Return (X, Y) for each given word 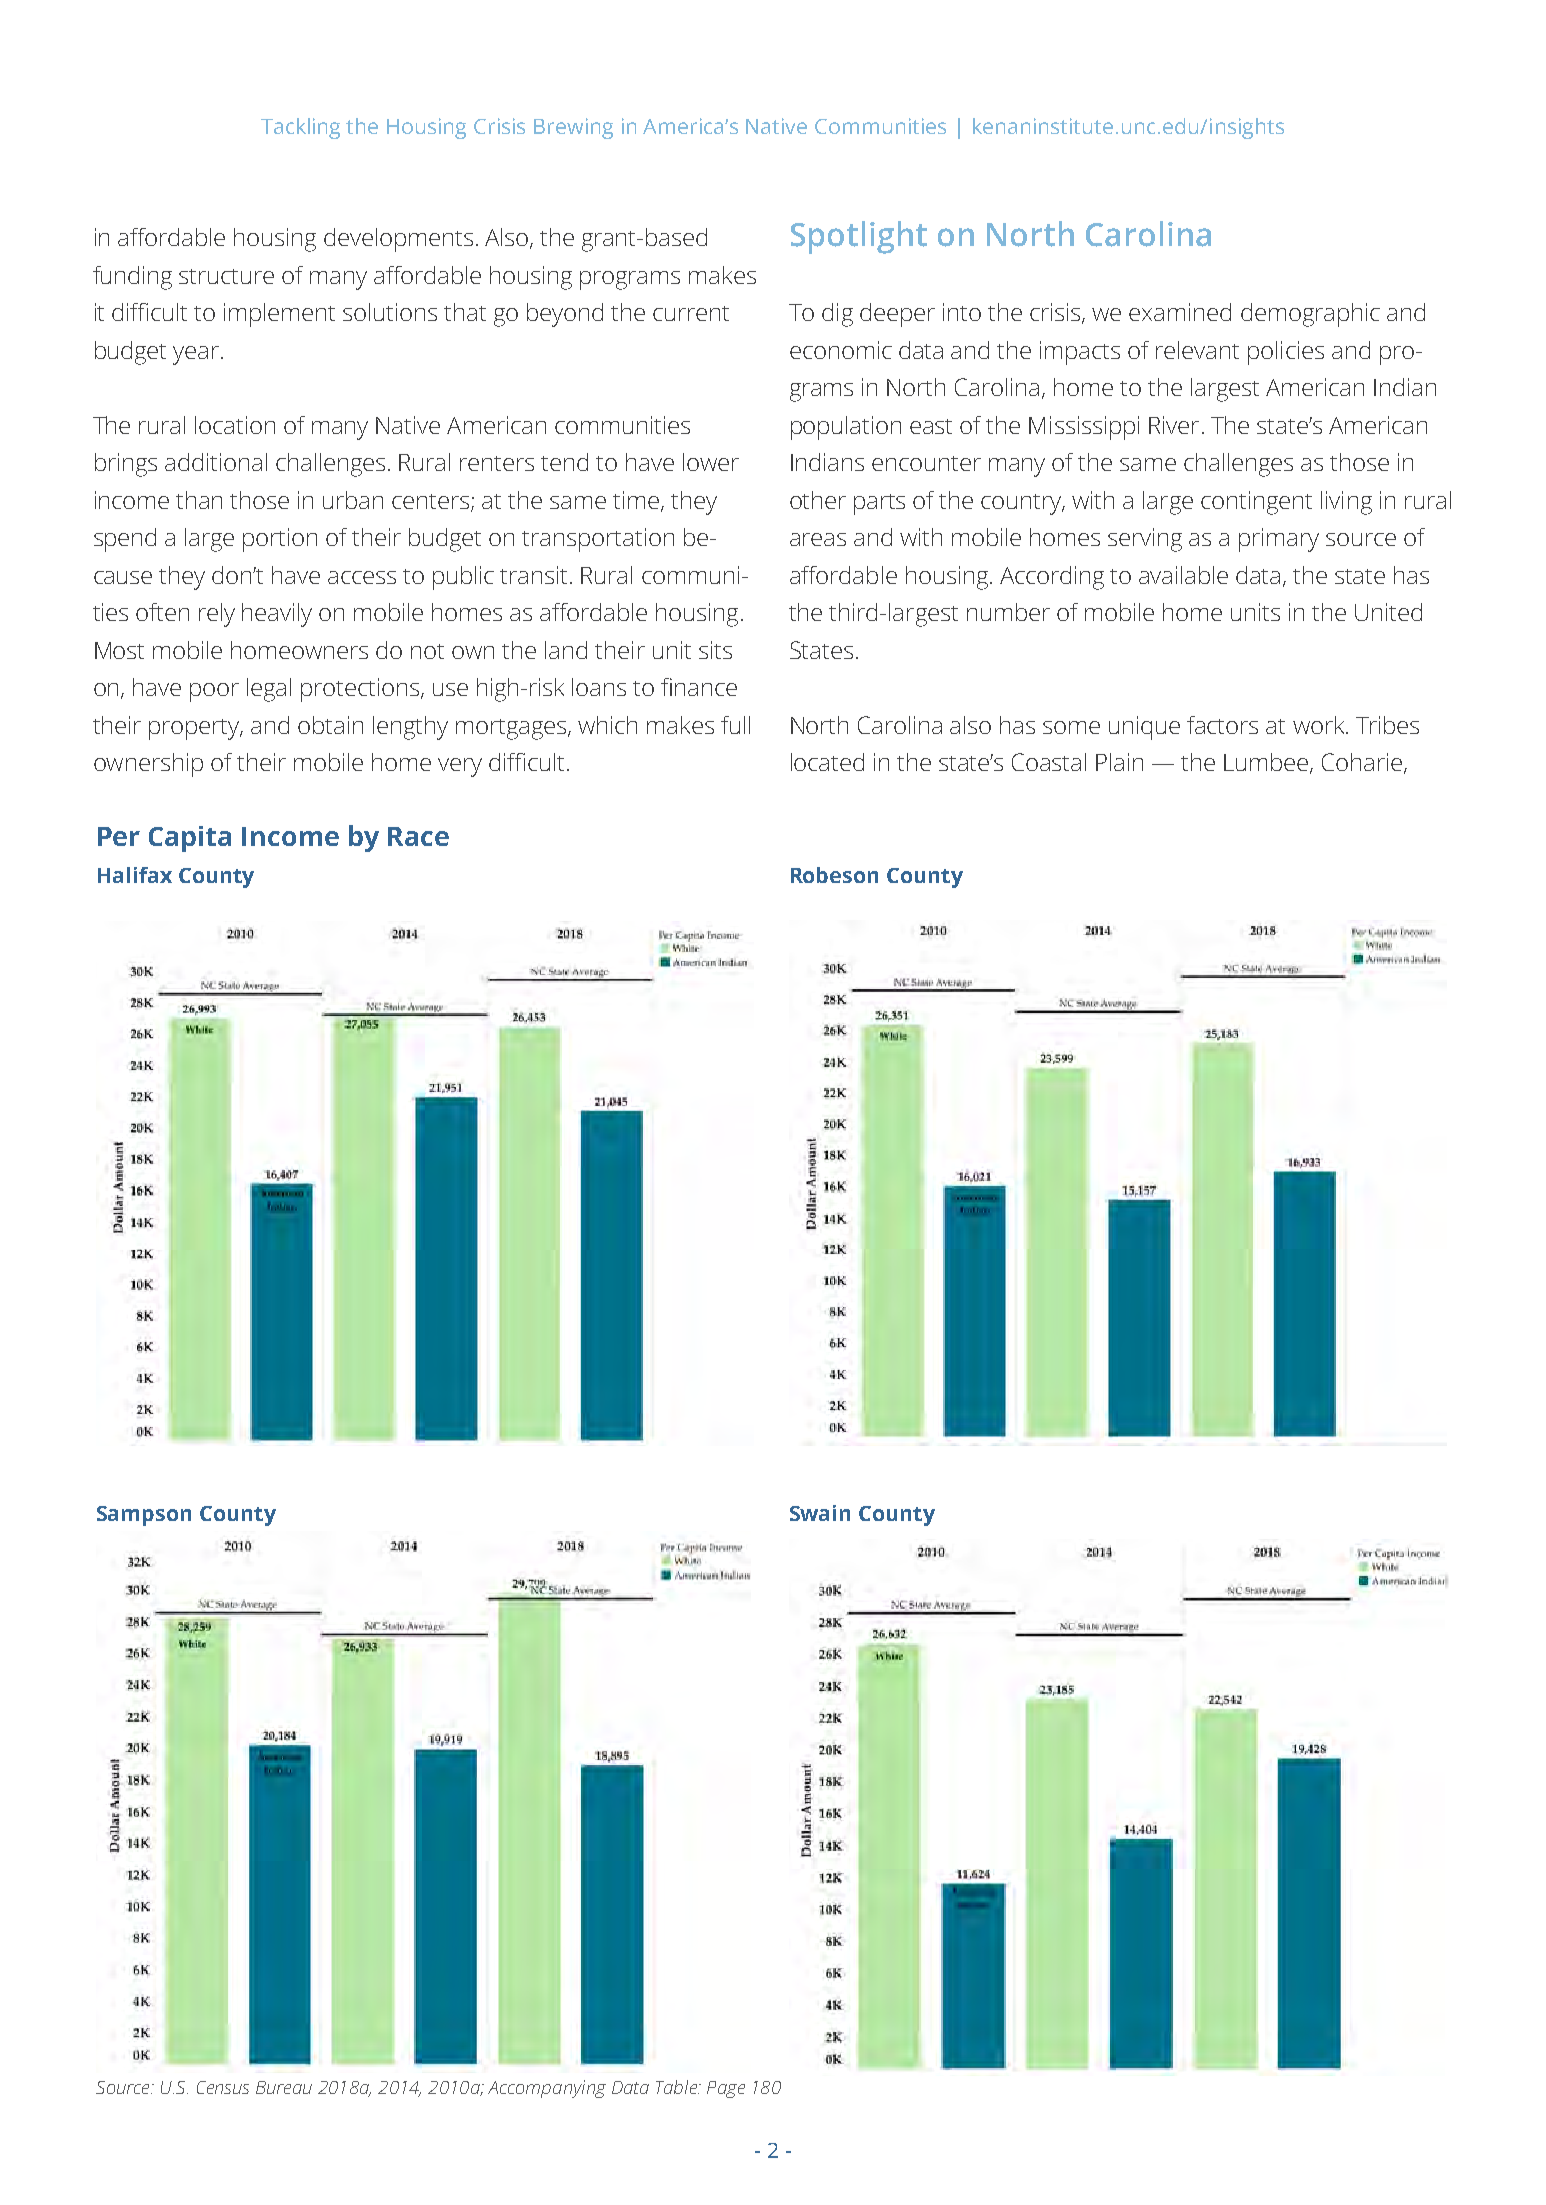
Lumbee (1267, 763)
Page (726, 2089)
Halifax (135, 875)
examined (1180, 312)
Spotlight (859, 237)
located (827, 762)
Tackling (300, 128)
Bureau (284, 2087)
